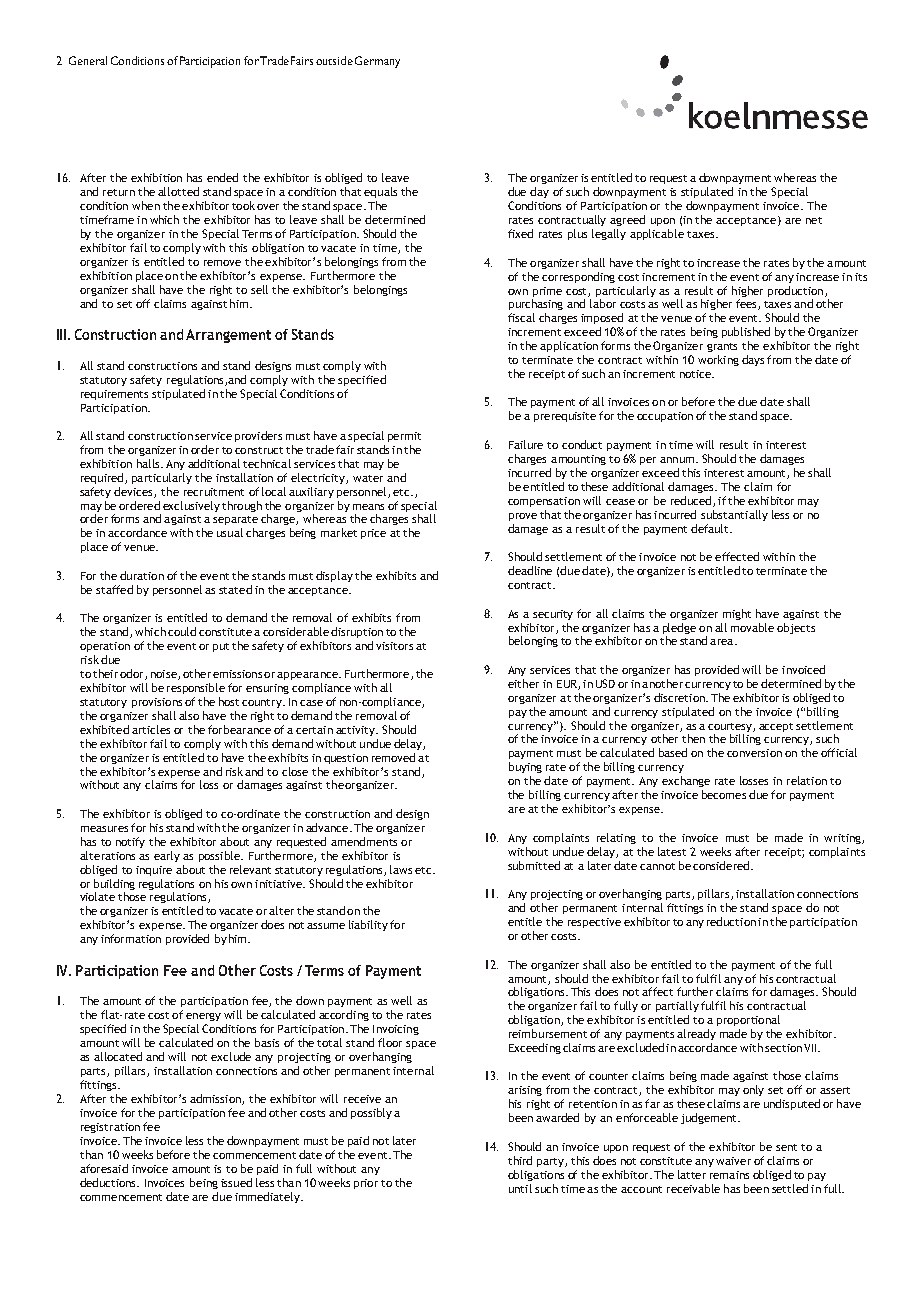  Describe the element at coordinates (814, 220) in the screenshot. I see `net` at that location.
